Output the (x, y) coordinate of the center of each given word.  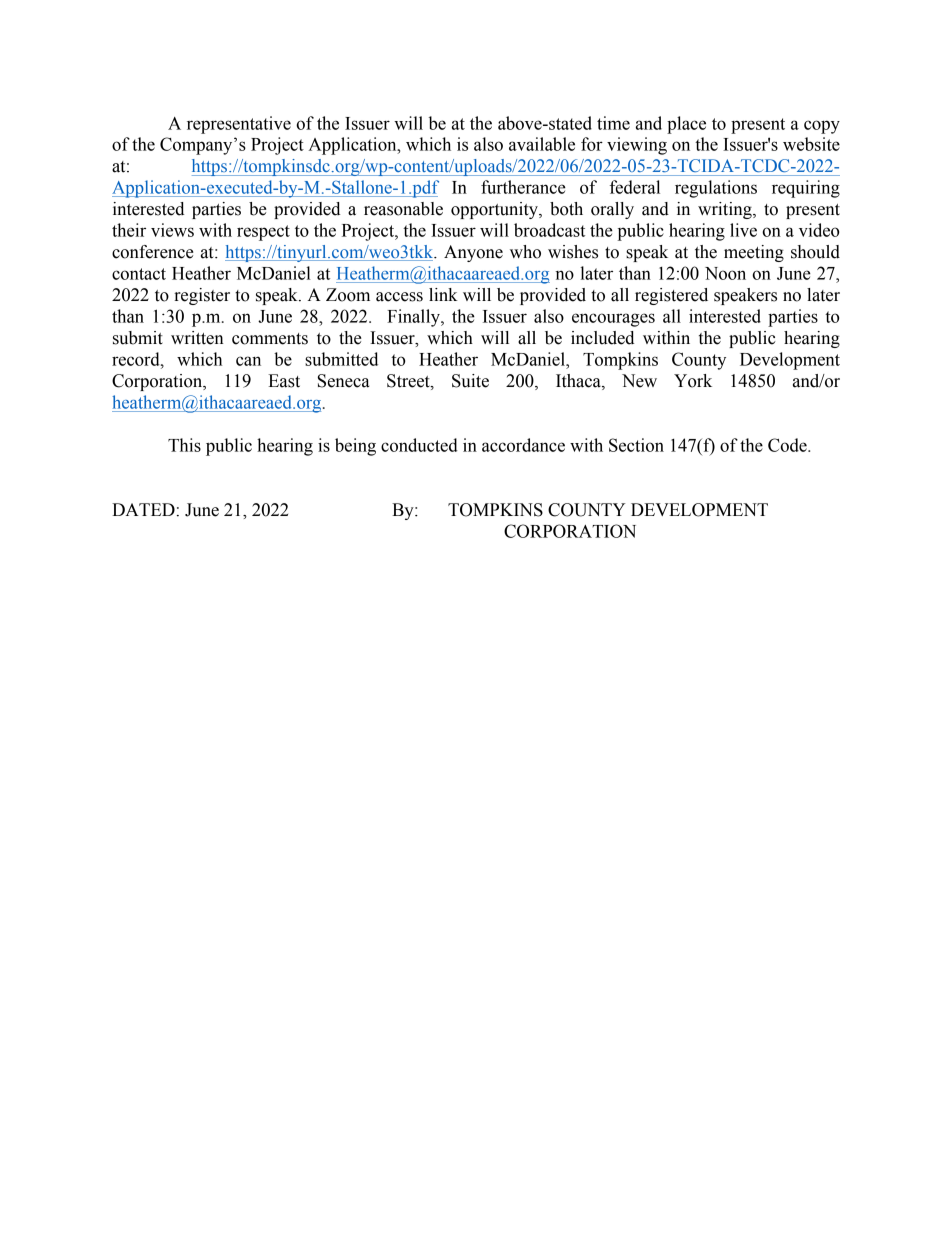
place (686, 125)
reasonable (403, 209)
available (542, 144)
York (693, 381)
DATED (143, 509)
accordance (523, 445)
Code (788, 445)
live (743, 230)
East (284, 381)
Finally (414, 318)
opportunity (495, 210)
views (172, 230)
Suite (470, 381)
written (197, 338)
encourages (613, 320)
